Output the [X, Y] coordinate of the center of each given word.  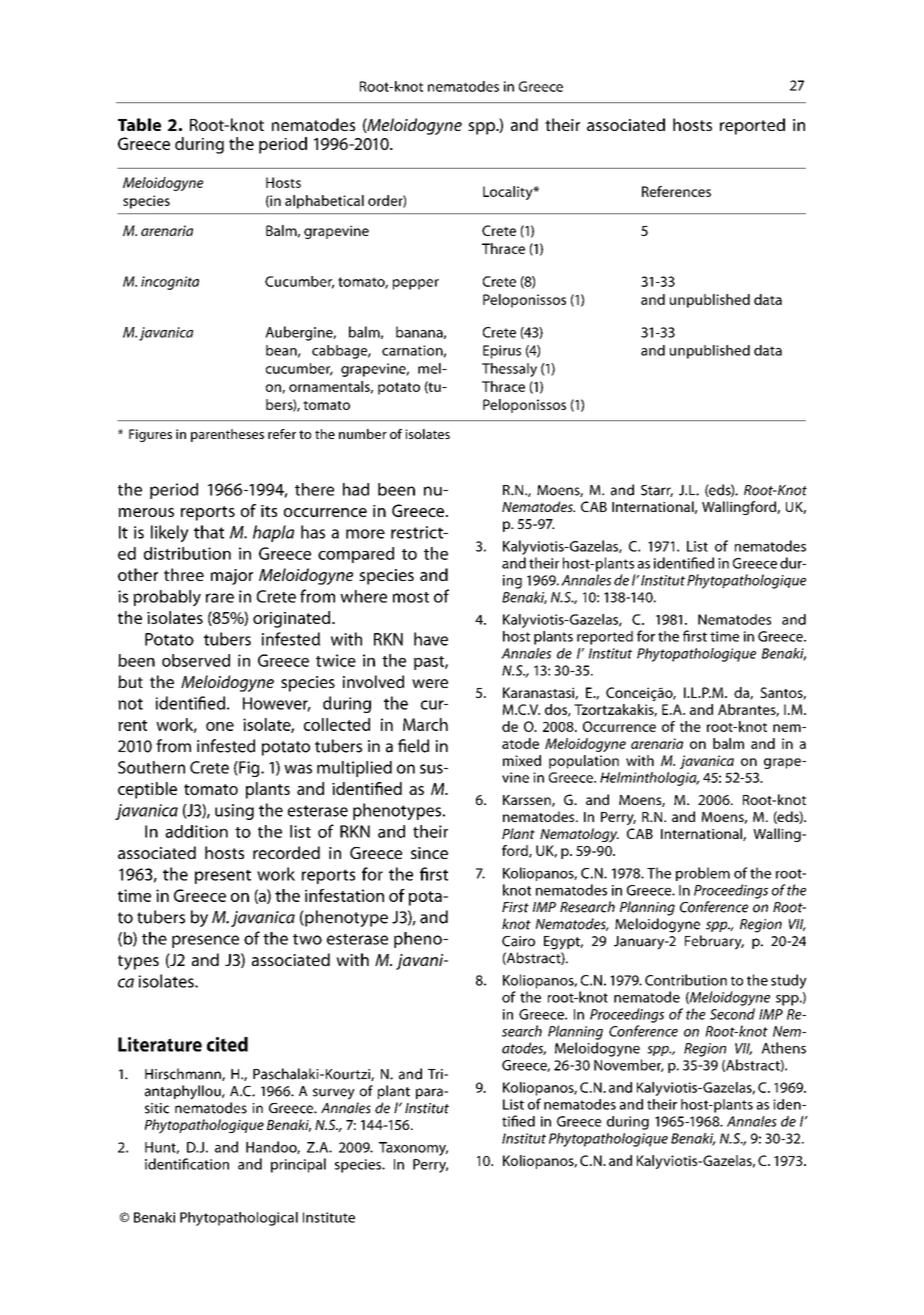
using [234, 812]
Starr [657, 491]
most [411, 597]
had [356, 489]
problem [703, 874]
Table [139, 124]
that [209, 532]
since [429, 853]
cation [209, 1164]
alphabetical [324, 202]
